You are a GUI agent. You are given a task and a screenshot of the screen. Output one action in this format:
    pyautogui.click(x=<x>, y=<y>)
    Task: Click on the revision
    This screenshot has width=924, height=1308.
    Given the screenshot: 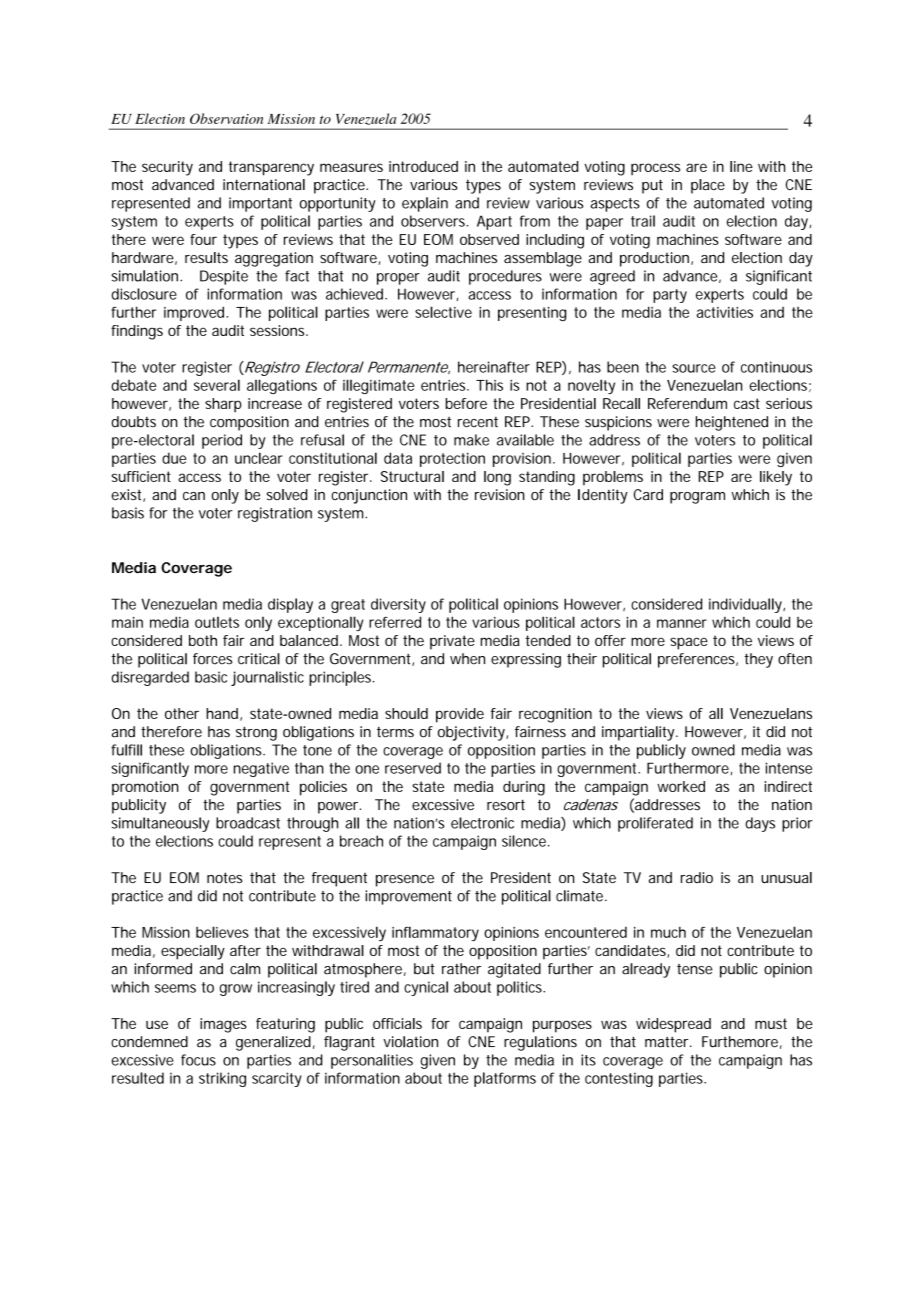 What is the action you would take?
    pyautogui.click(x=500, y=495)
